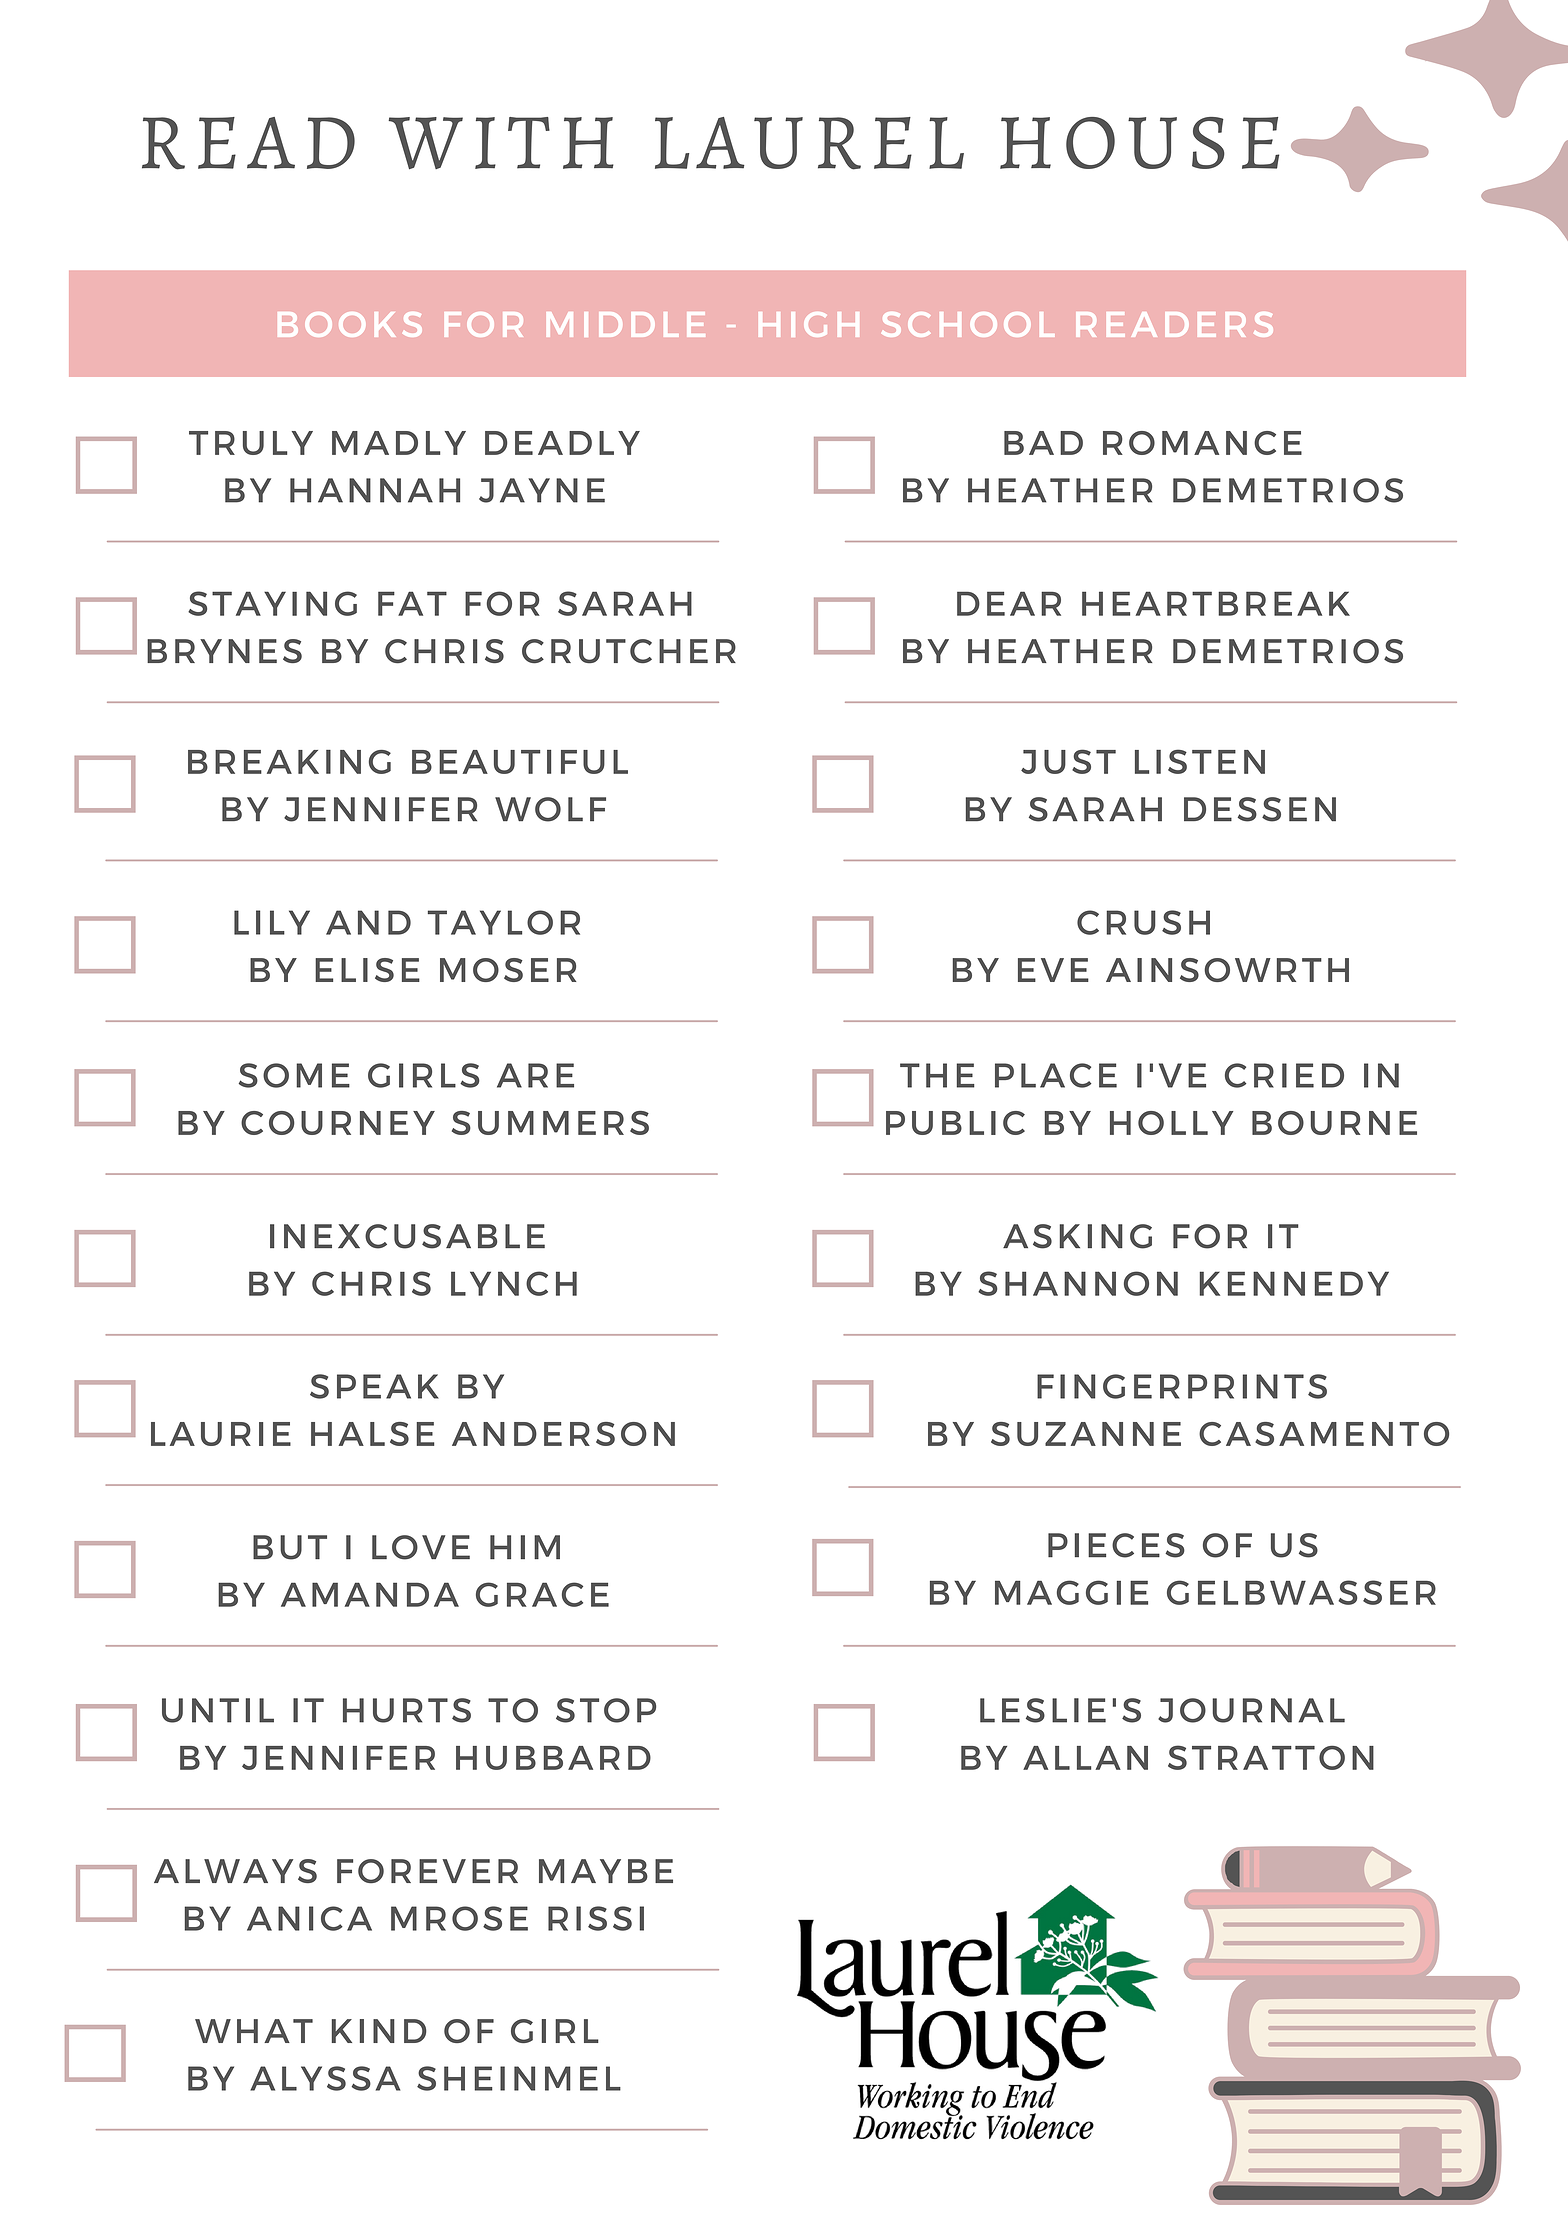 This page has width=1568, height=2218. I want to click on LISTEN, so click(1200, 761).
